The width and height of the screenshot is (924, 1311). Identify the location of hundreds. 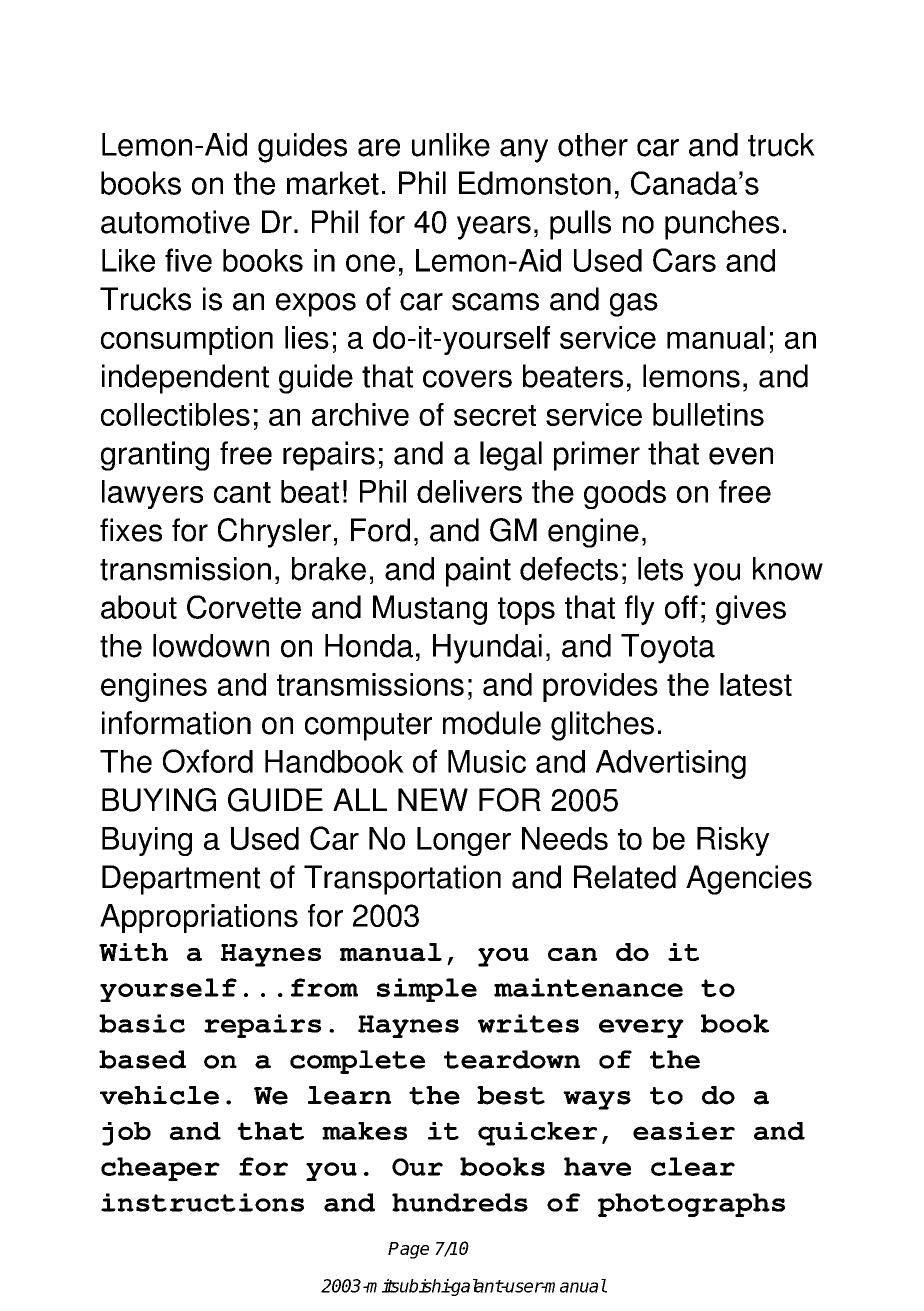
(460, 1202).
